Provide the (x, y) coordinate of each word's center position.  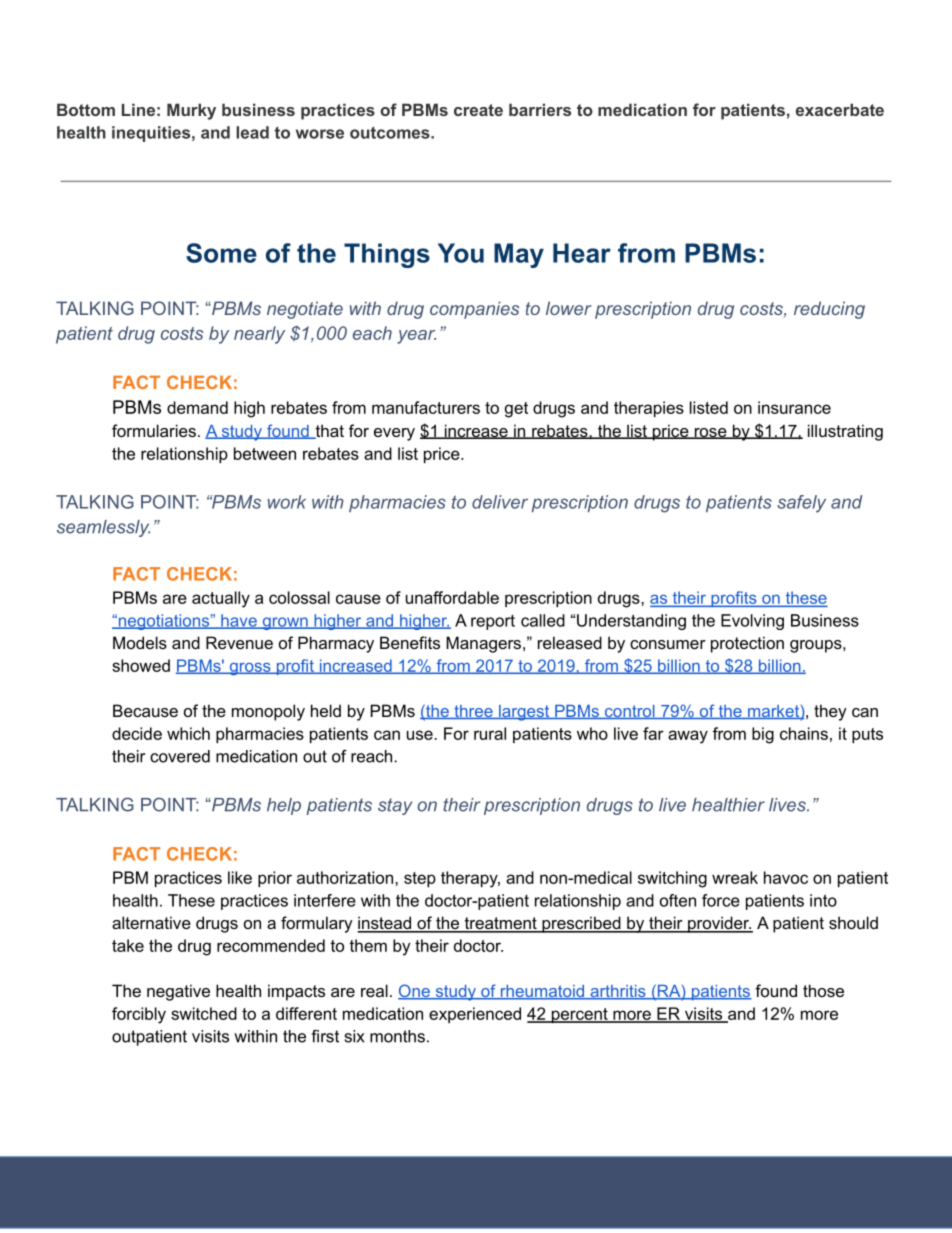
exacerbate (840, 109)
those (823, 990)
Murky (191, 111)
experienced (475, 1015)
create (478, 110)
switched (204, 1013)
